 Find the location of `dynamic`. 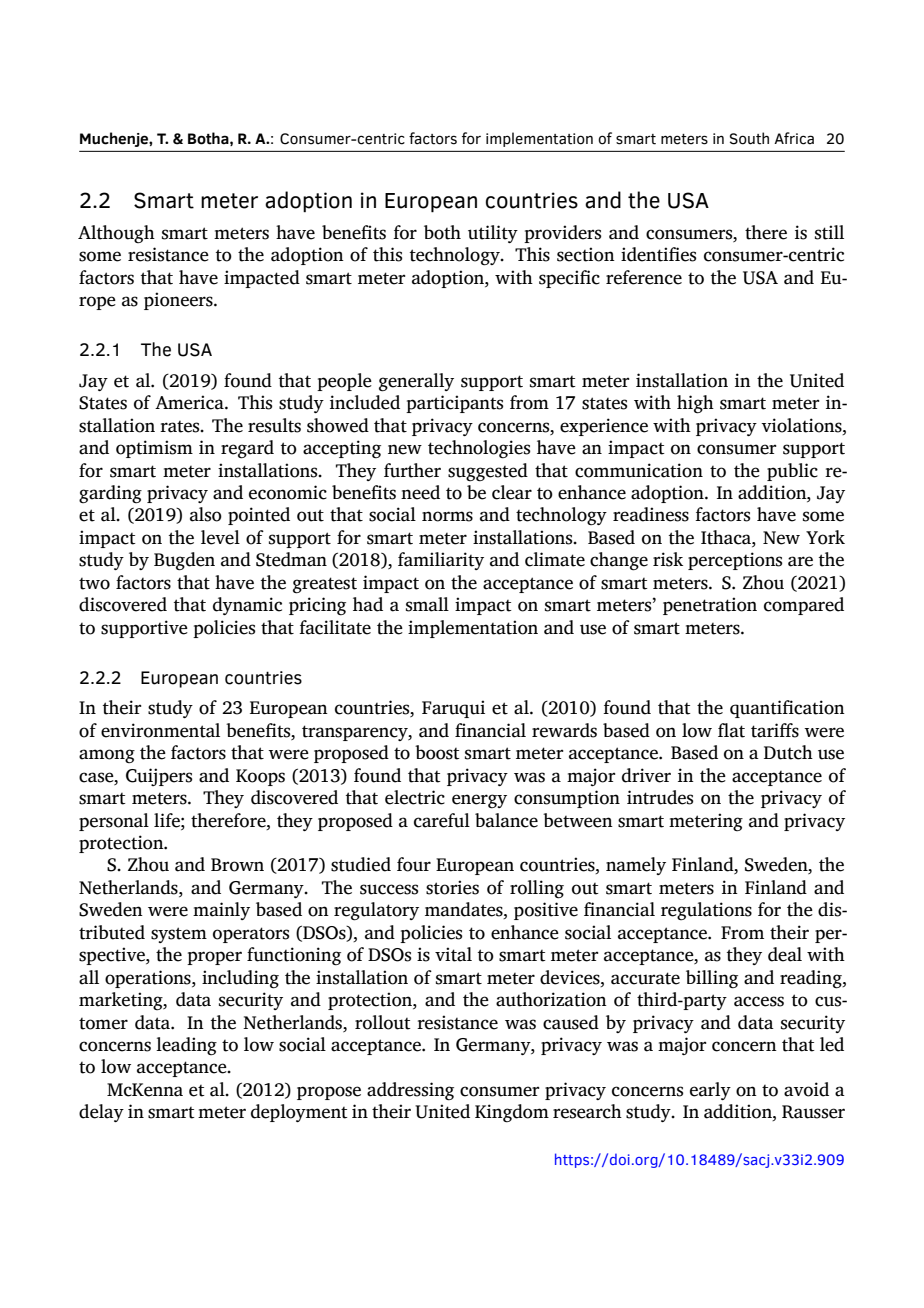

dynamic is located at coordinates (247, 606).
